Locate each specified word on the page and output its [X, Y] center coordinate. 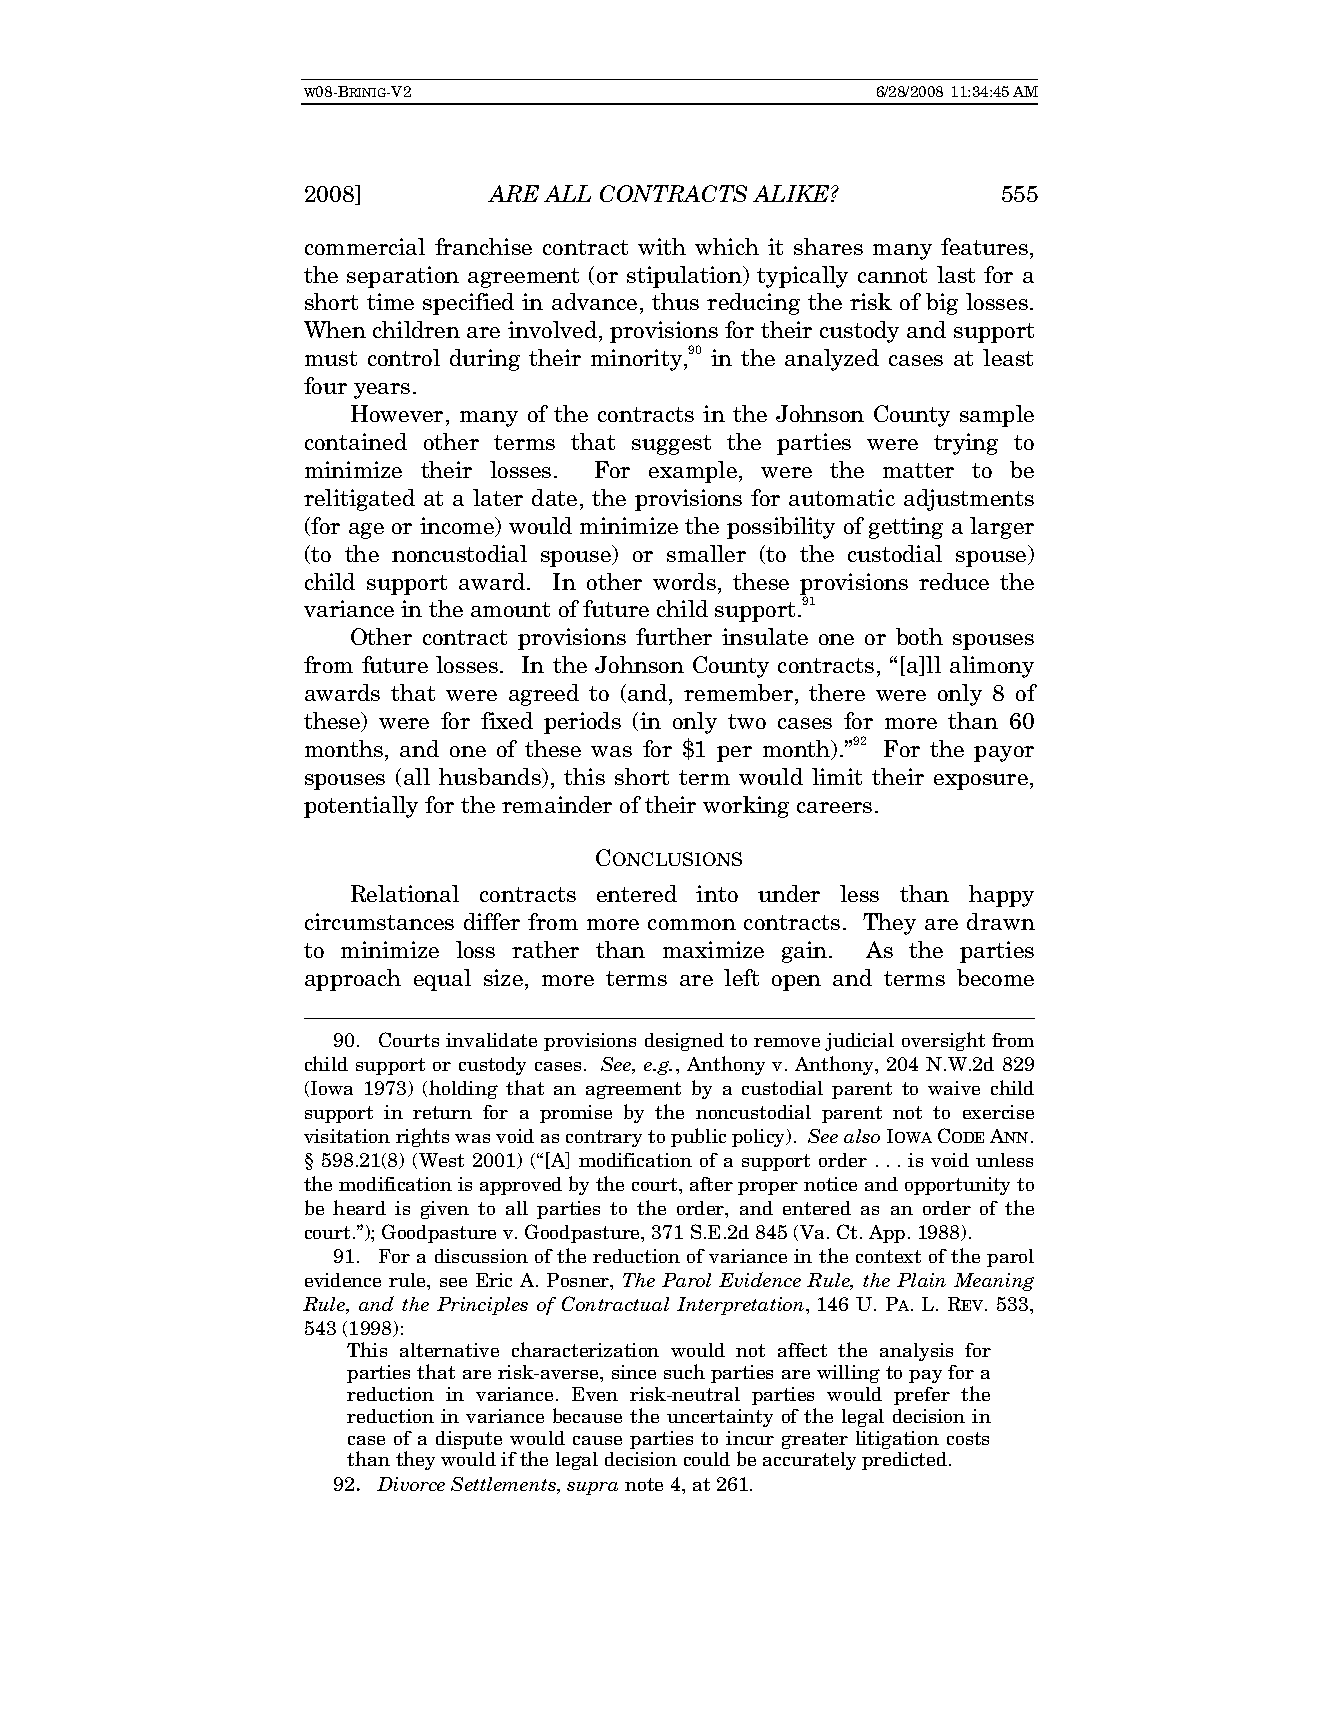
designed [684, 1042]
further [674, 636]
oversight [943, 1041]
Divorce [411, 1484]
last [956, 274]
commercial [365, 246]
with [662, 246]
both [919, 636]
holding [463, 1089]
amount [510, 609]
